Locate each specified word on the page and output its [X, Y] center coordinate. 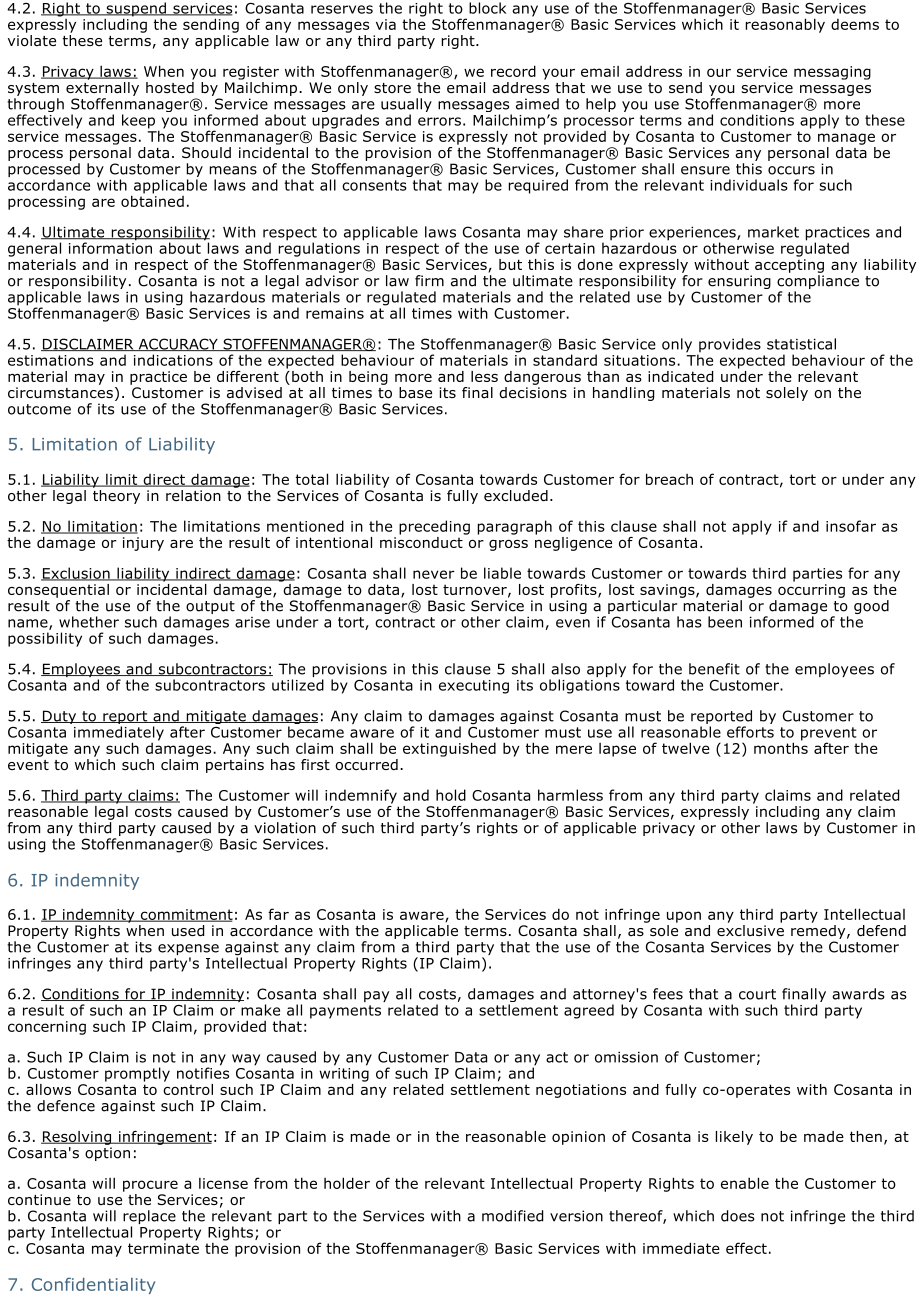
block [487, 8]
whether [89, 622]
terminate [163, 1248]
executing [474, 687]
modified [512, 1216]
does [738, 1216]
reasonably [785, 25]
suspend [136, 10]
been [725, 622]
